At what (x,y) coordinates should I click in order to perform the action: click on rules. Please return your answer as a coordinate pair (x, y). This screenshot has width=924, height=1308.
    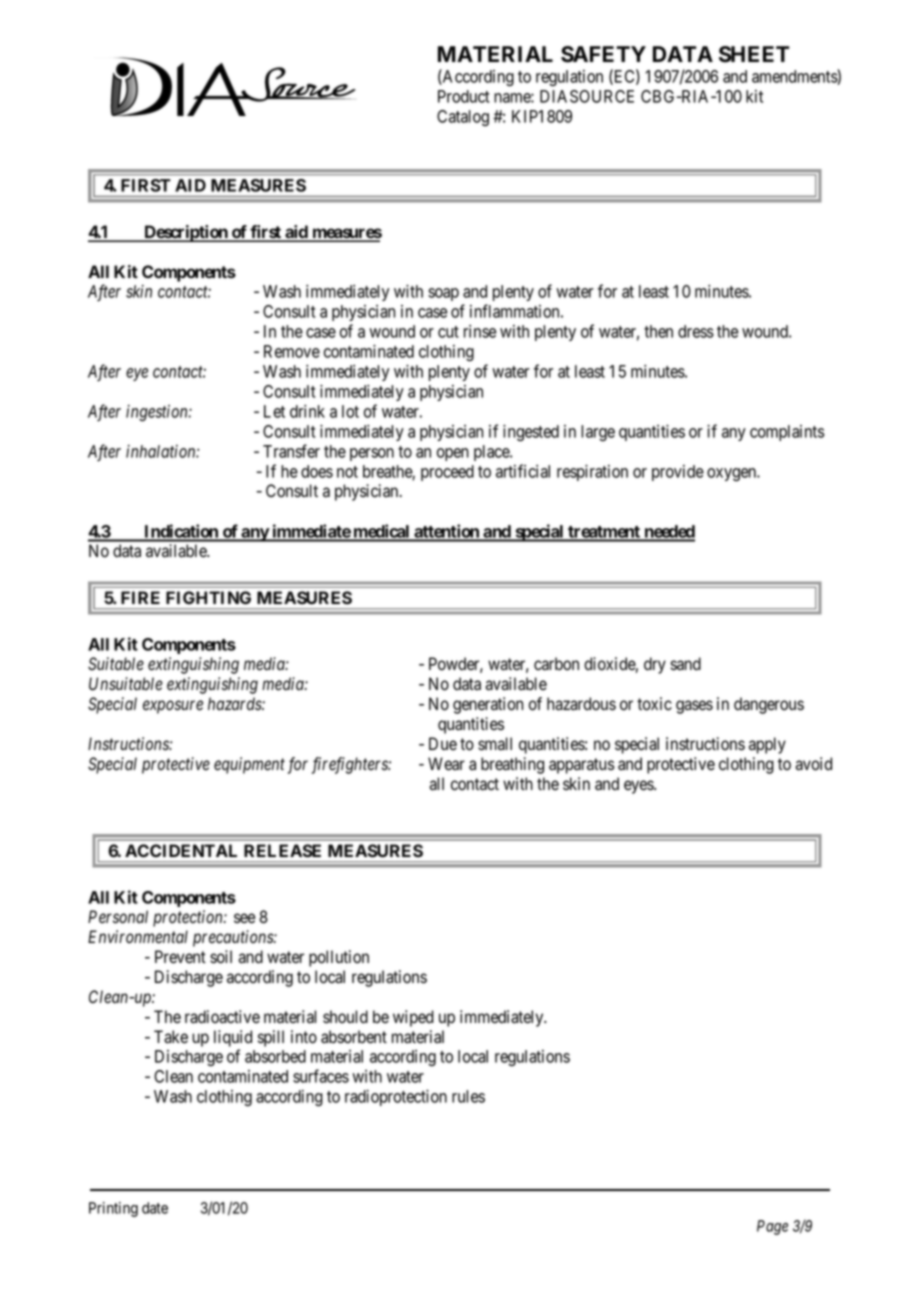
    Looking at the image, I should click on (468, 1096).
